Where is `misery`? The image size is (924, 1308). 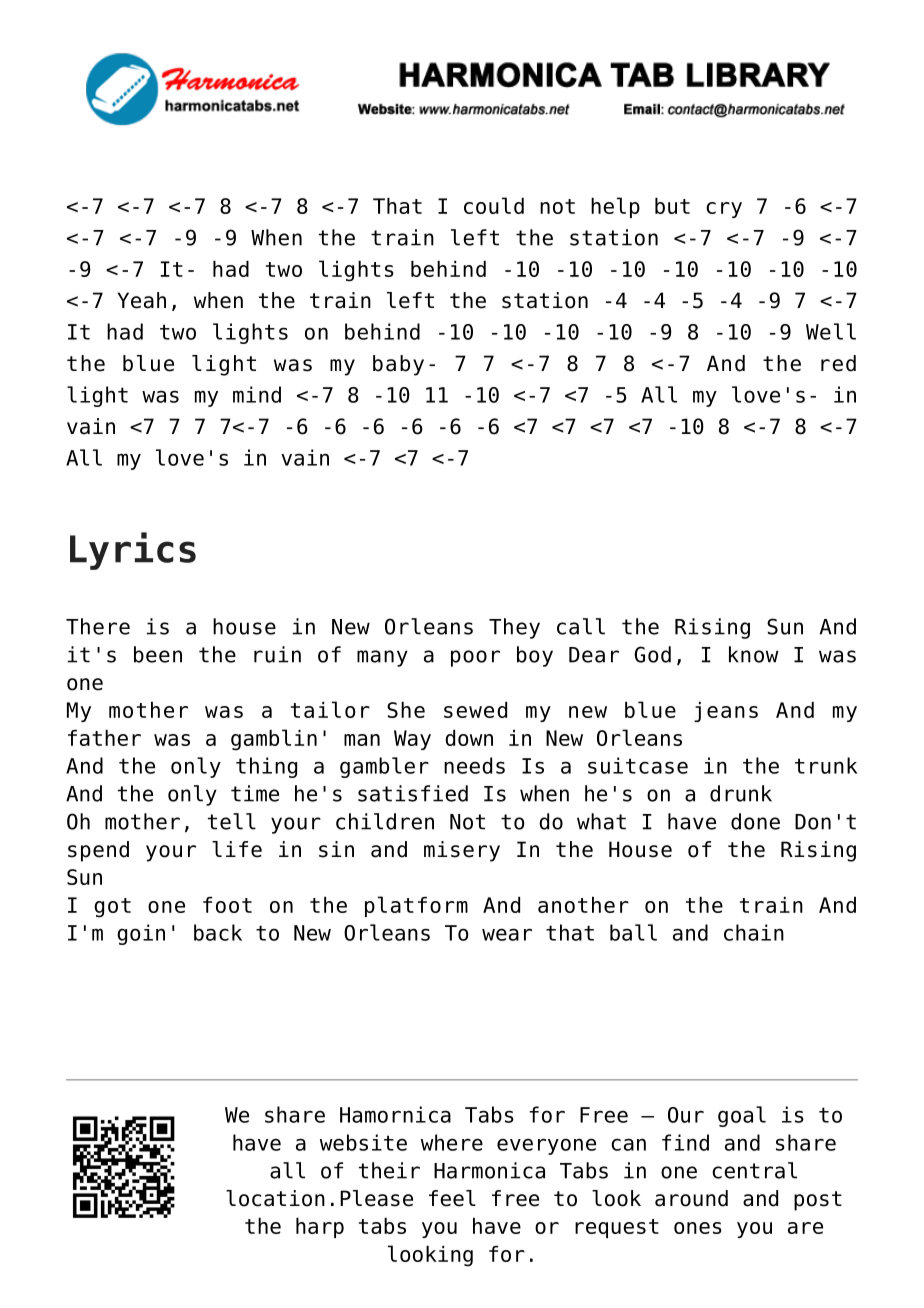 misery is located at coordinates (462, 851).
